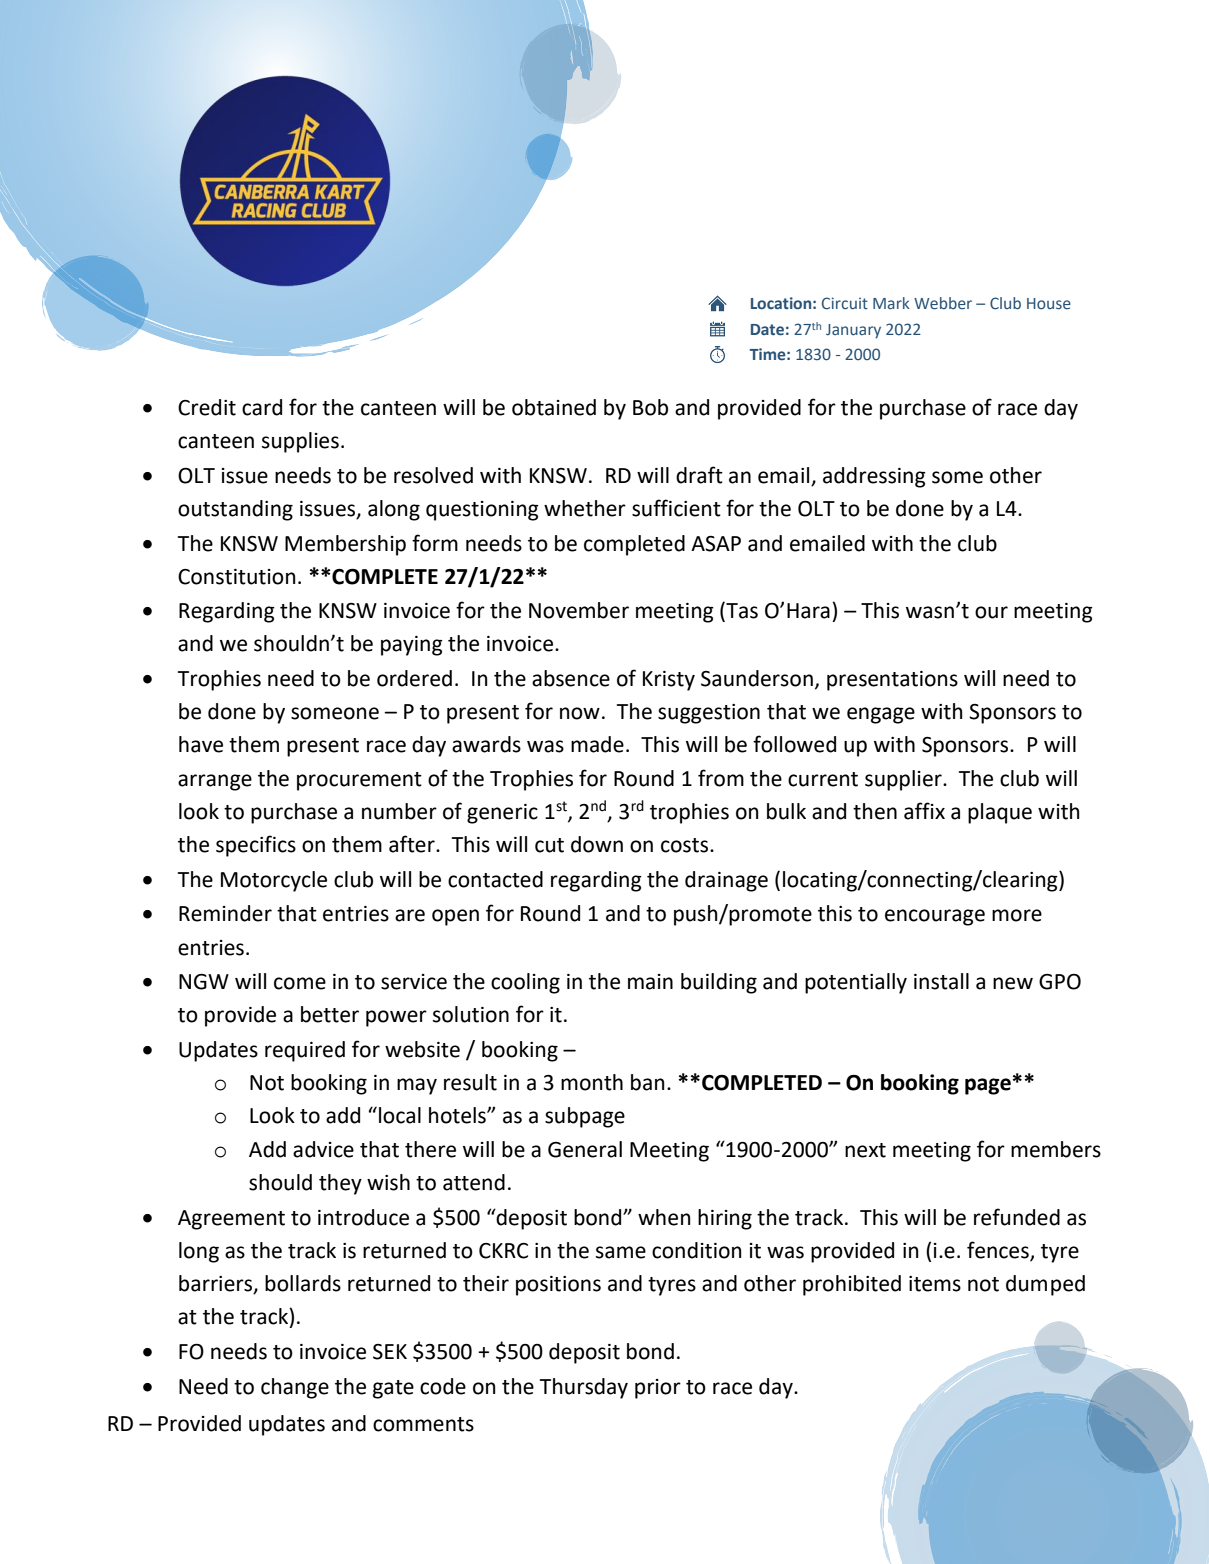  Describe the element at coordinates (943, 303) in the screenshot. I see `Webber` at that location.
